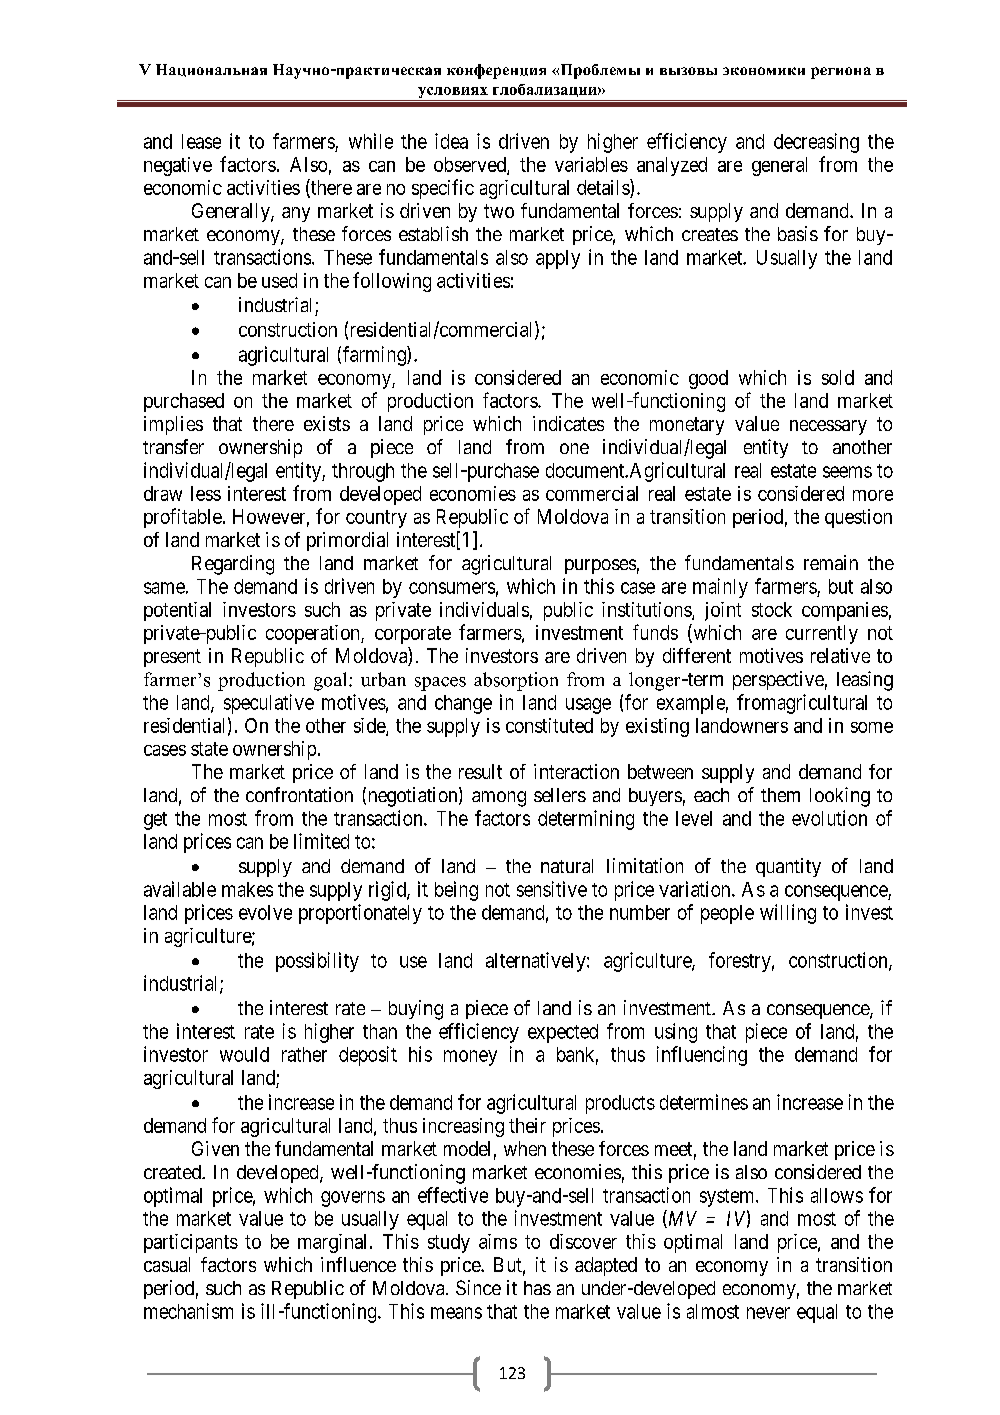 Image resolution: width=1000 pixels, height=1415 pixels. What do you see at coordinates (471, 165) in the screenshot?
I see `observed` at bounding box center [471, 165].
